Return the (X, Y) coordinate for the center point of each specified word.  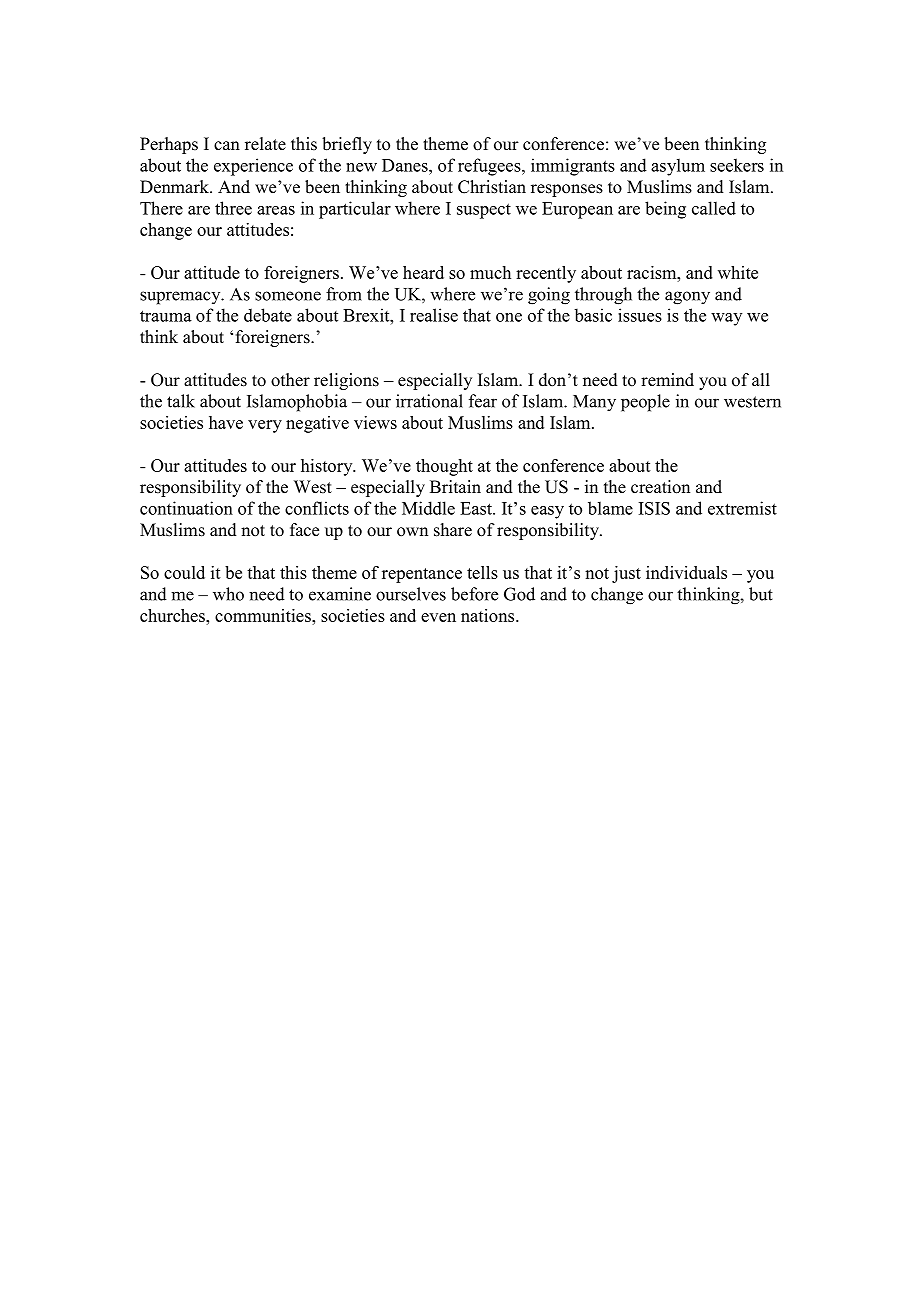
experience (253, 167)
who (228, 594)
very (265, 426)
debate (268, 315)
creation (660, 487)
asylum (678, 167)
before (474, 594)
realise (434, 315)
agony (687, 298)
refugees (490, 167)
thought (444, 467)
